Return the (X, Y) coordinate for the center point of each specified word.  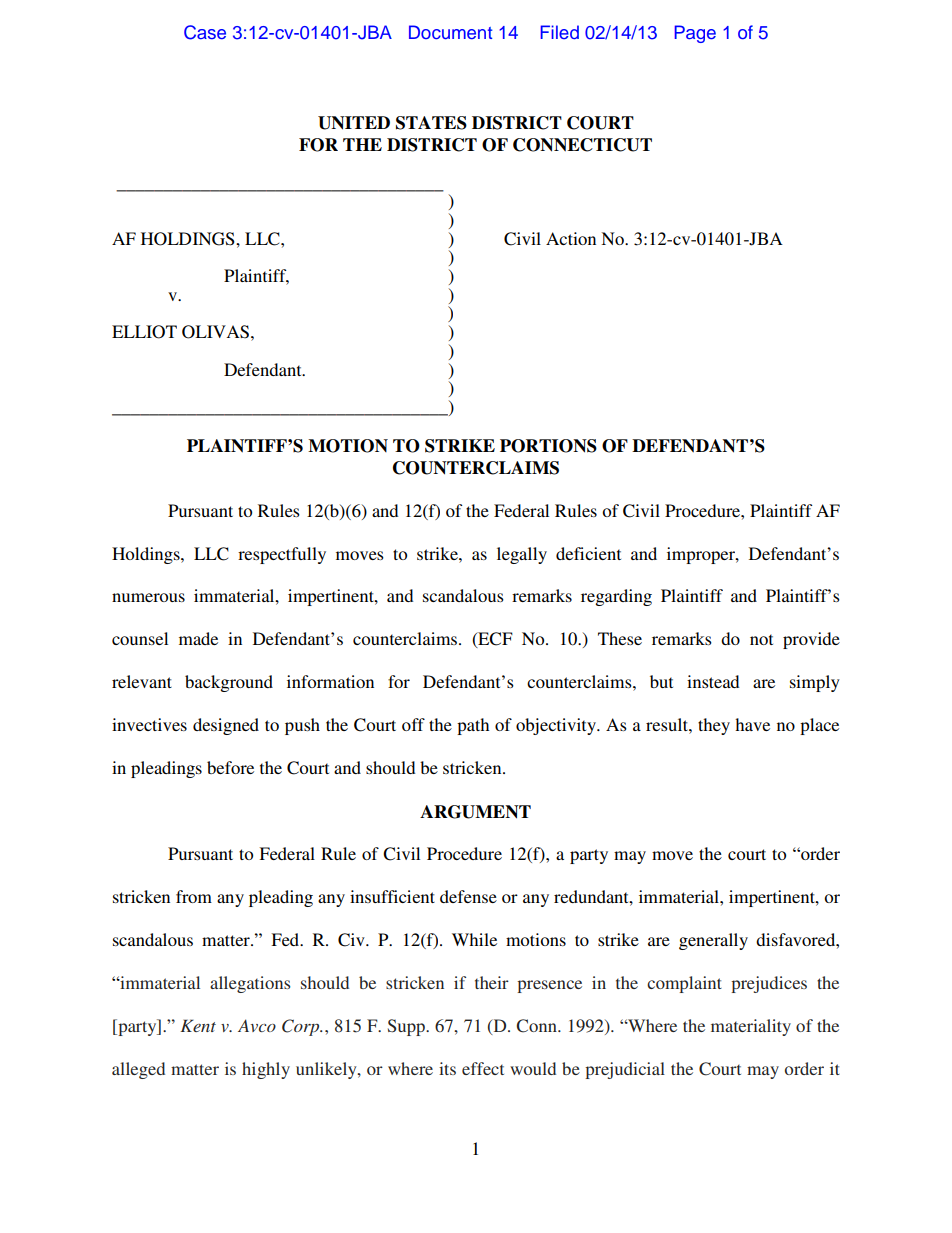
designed (226, 726)
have (752, 724)
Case (205, 32)
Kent (198, 1025)
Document (450, 32)
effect (483, 1068)
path (473, 726)
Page (695, 34)
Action (571, 238)
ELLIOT (144, 332)
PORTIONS (548, 446)
